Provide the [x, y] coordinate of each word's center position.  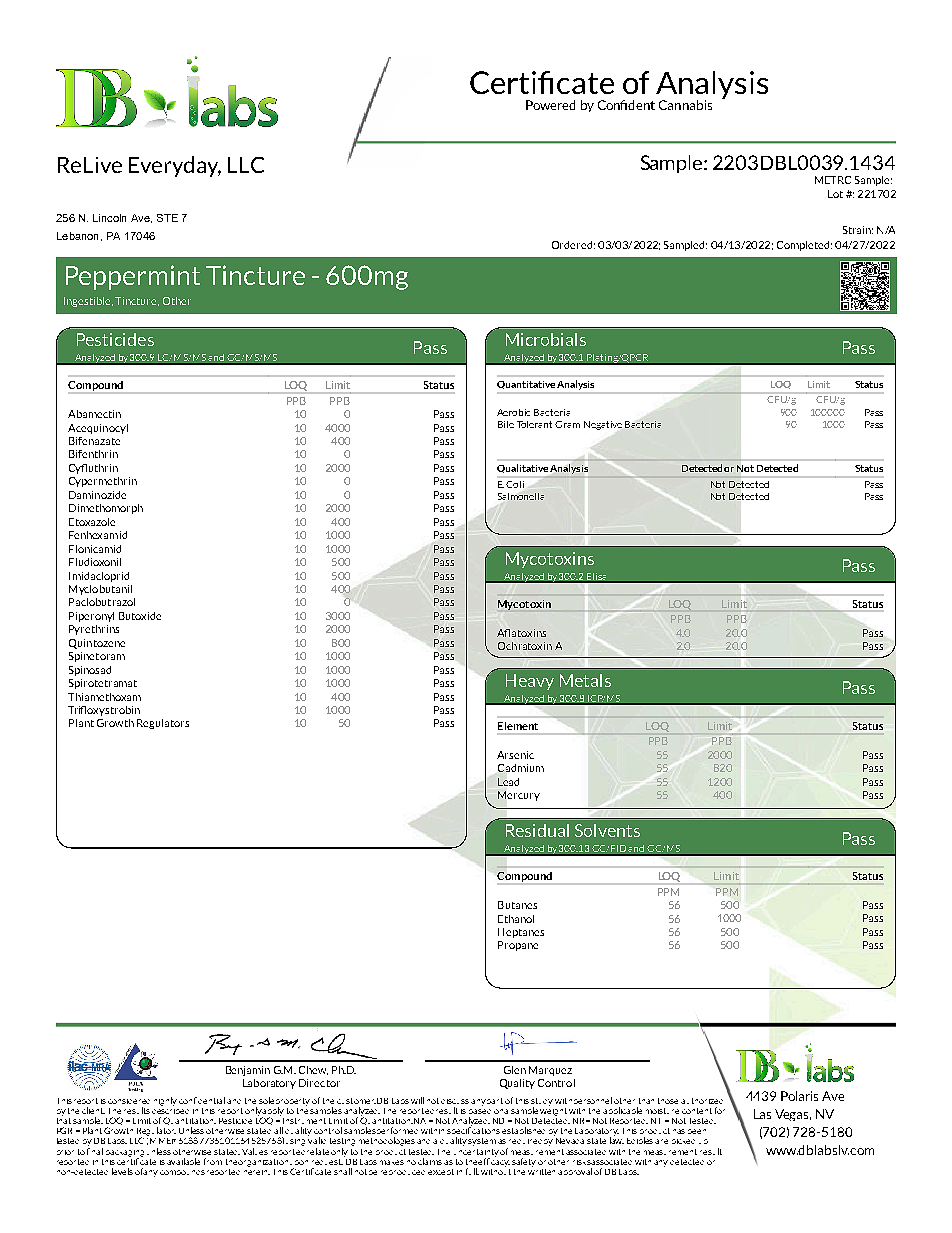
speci [458, 1132]
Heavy [530, 682]
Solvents [607, 830]
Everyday [175, 166]
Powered [550, 105]
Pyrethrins [94, 630]
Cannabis [685, 105]
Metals [585, 680]
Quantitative [526, 385]
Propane [518, 946]
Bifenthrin [93, 454]
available [183, 1161]
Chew [313, 1070]
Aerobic [513, 412]
